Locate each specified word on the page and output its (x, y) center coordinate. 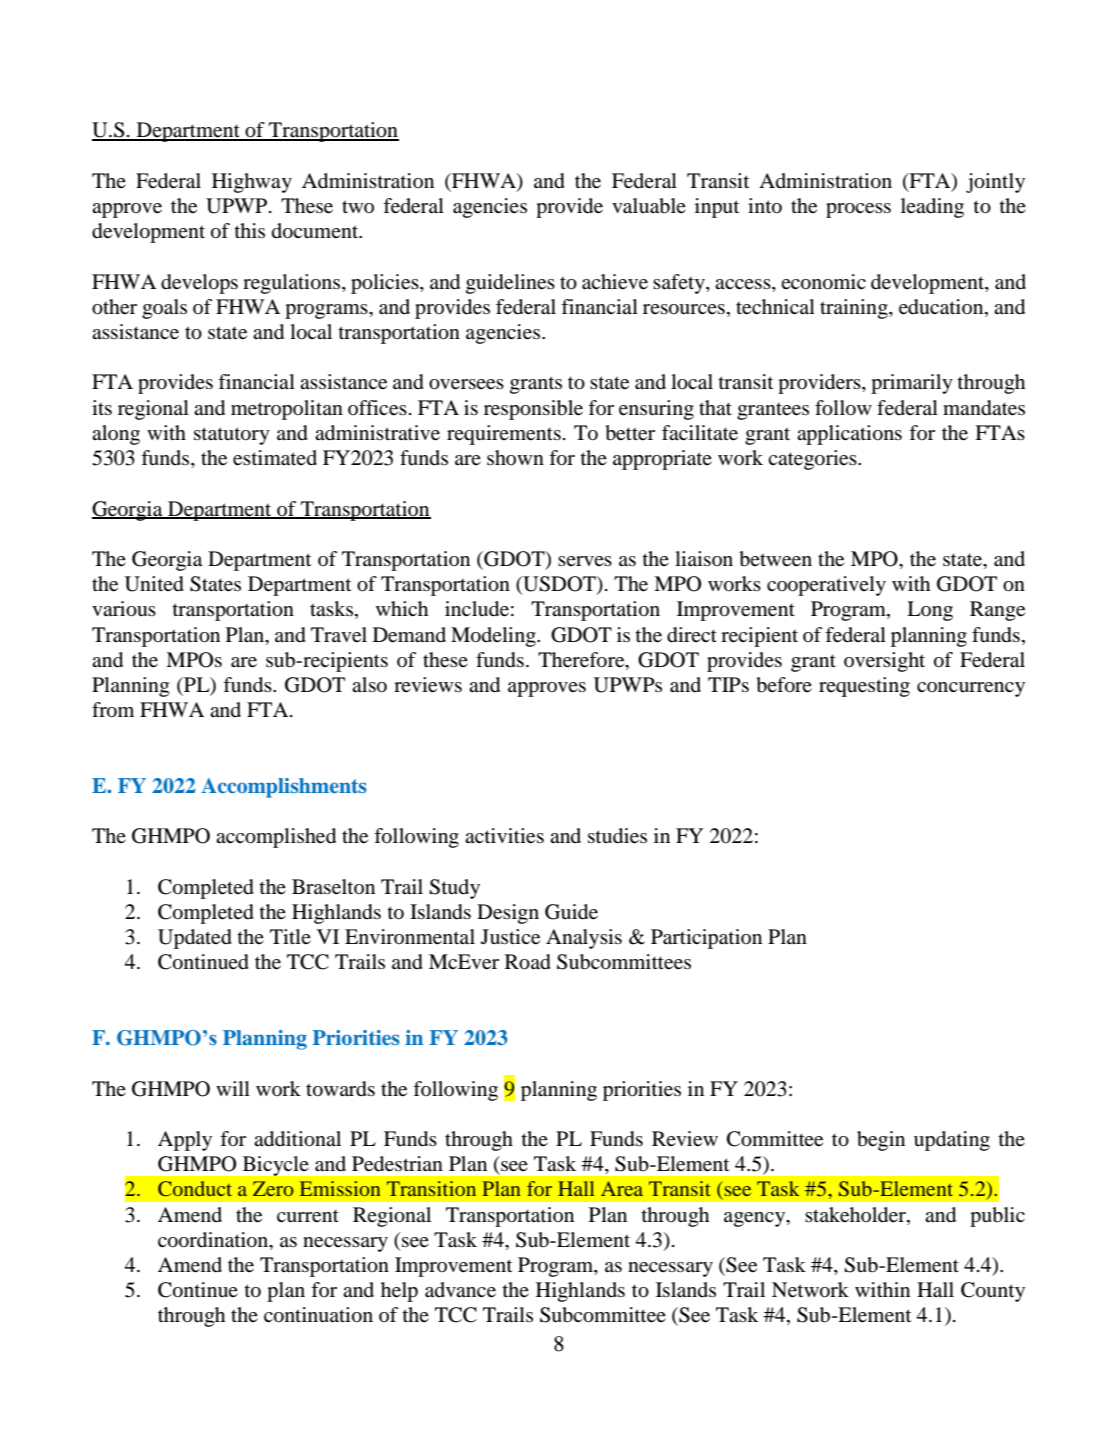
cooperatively (826, 586)
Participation (706, 939)
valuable (649, 206)
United (154, 584)
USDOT (559, 585)
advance (460, 1290)
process (858, 210)
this (249, 230)
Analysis (584, 939)
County (993, 1292)
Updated (195, 939)
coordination (214, 1240)
